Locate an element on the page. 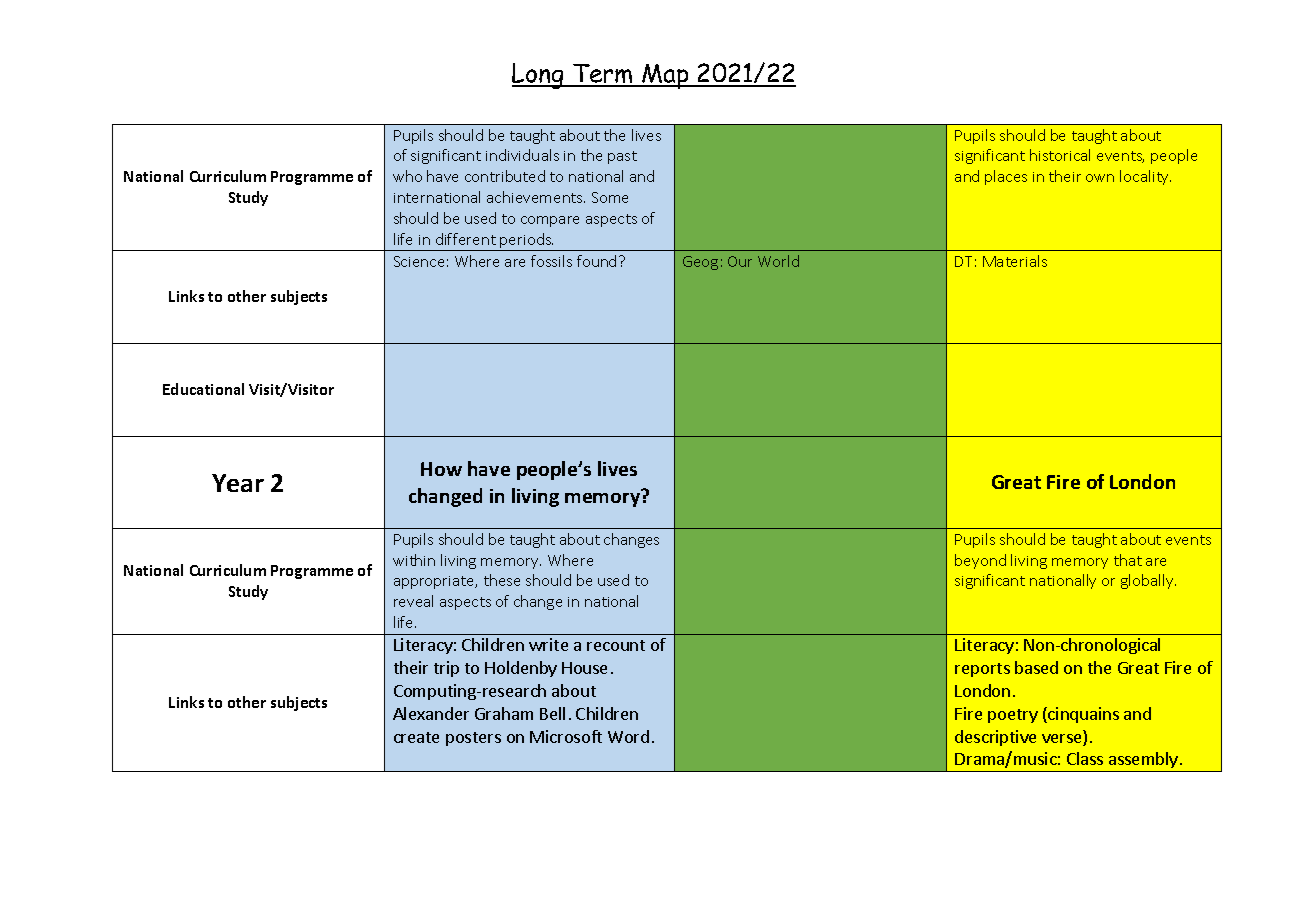 The image size is (1308, 924). beyond is located at coordinates (980, 561).
